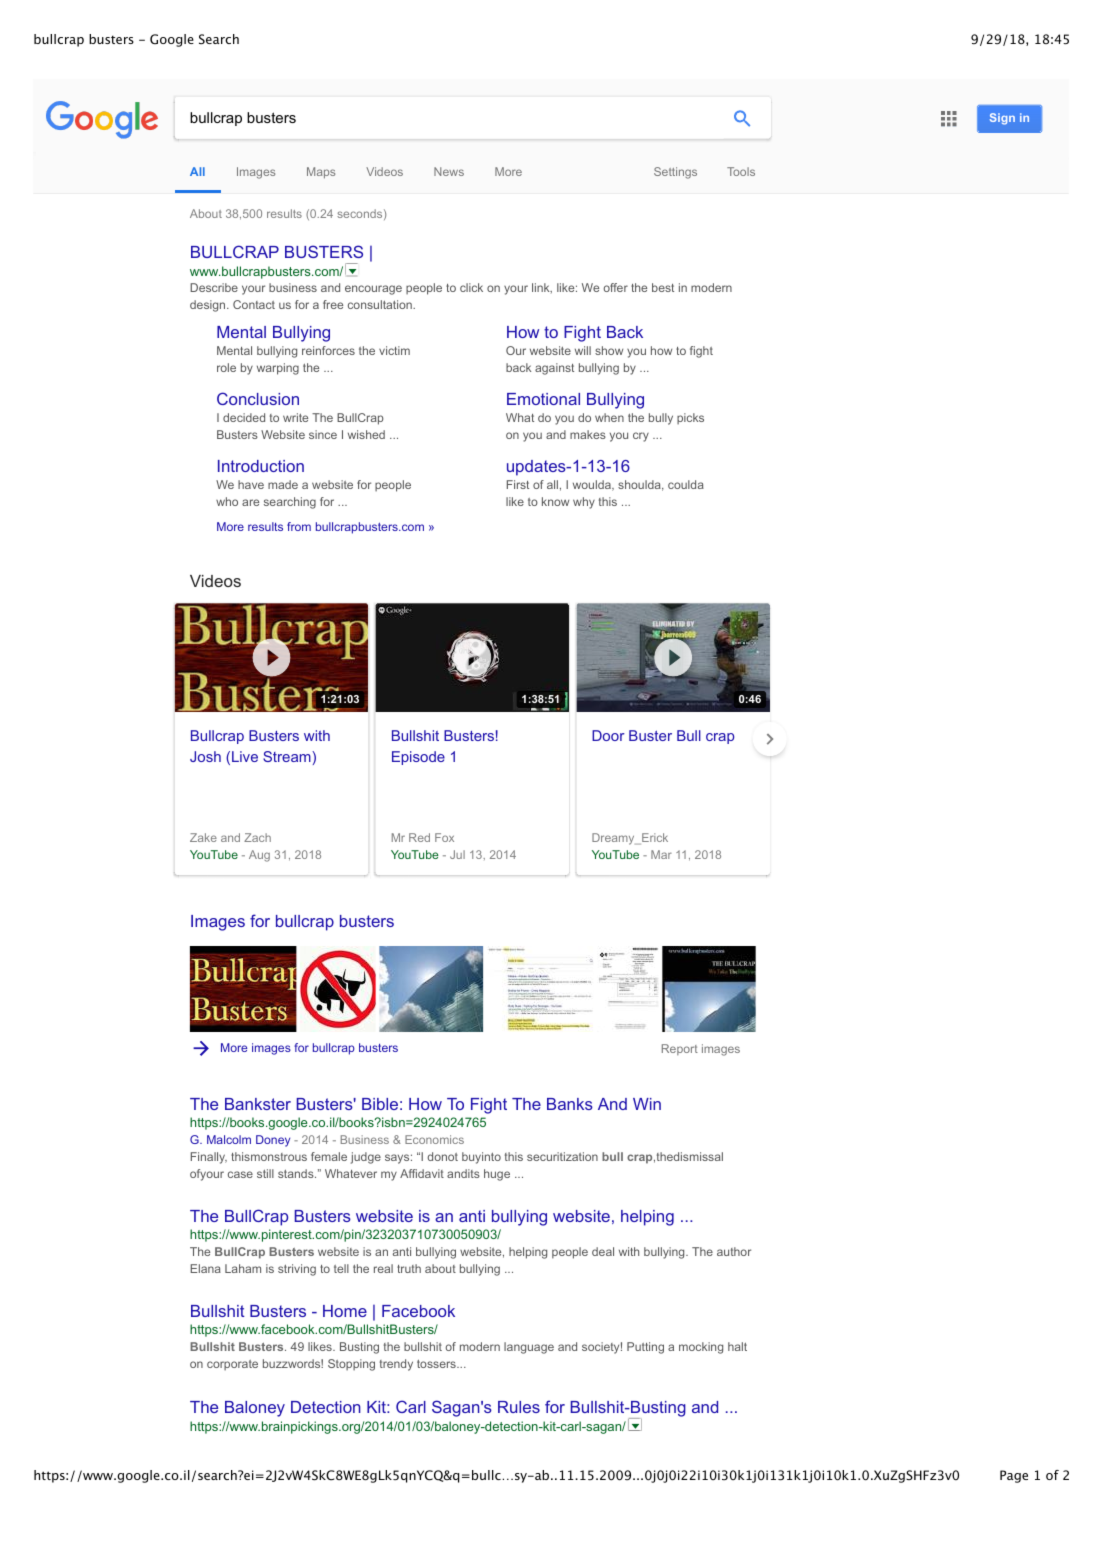 This document has height=1562, width=1104. Describe the element at coordinates (321, 173) in the document. I see `Maps` at that location.
